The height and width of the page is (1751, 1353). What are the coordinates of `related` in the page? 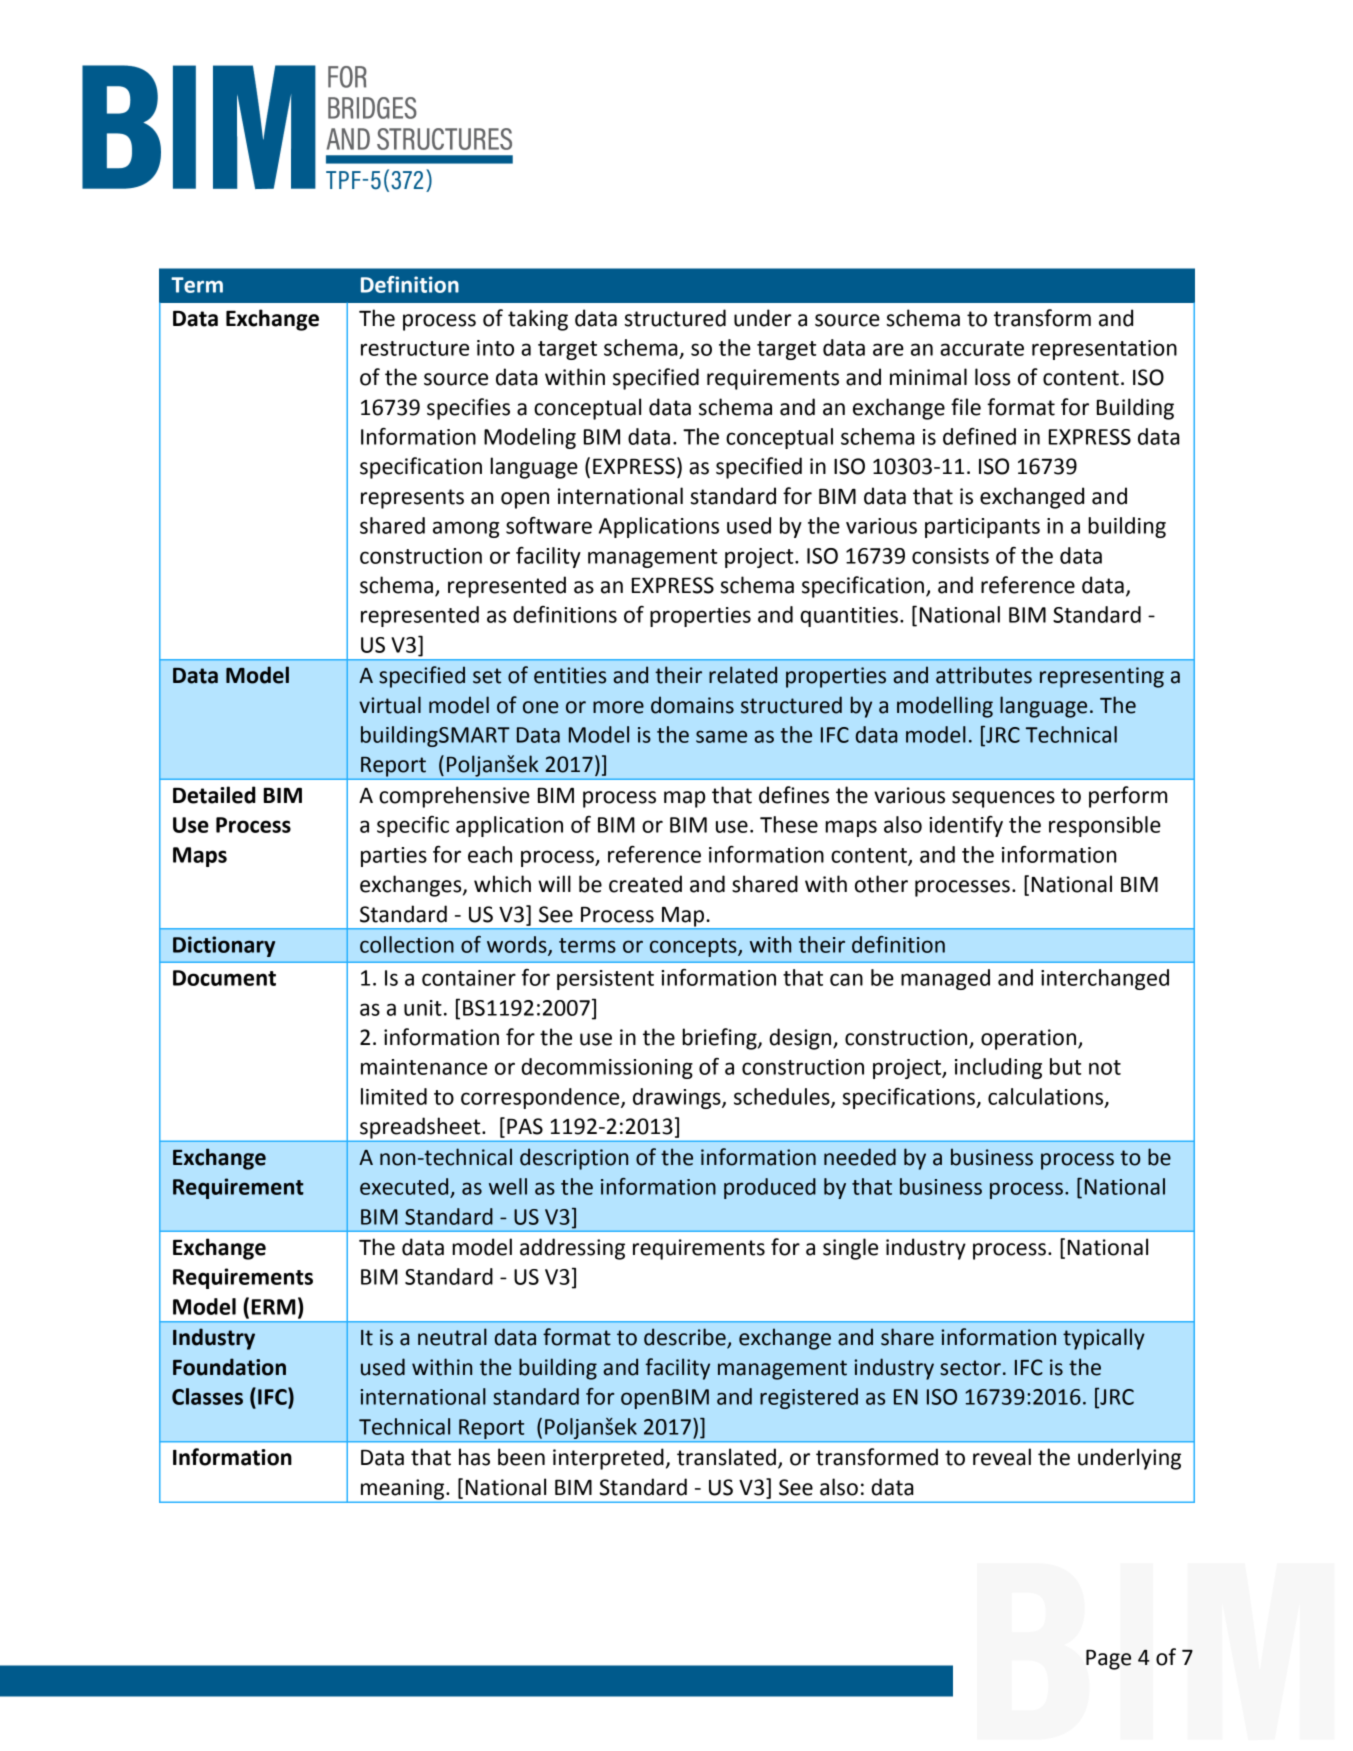 It's located at (743, 675).
